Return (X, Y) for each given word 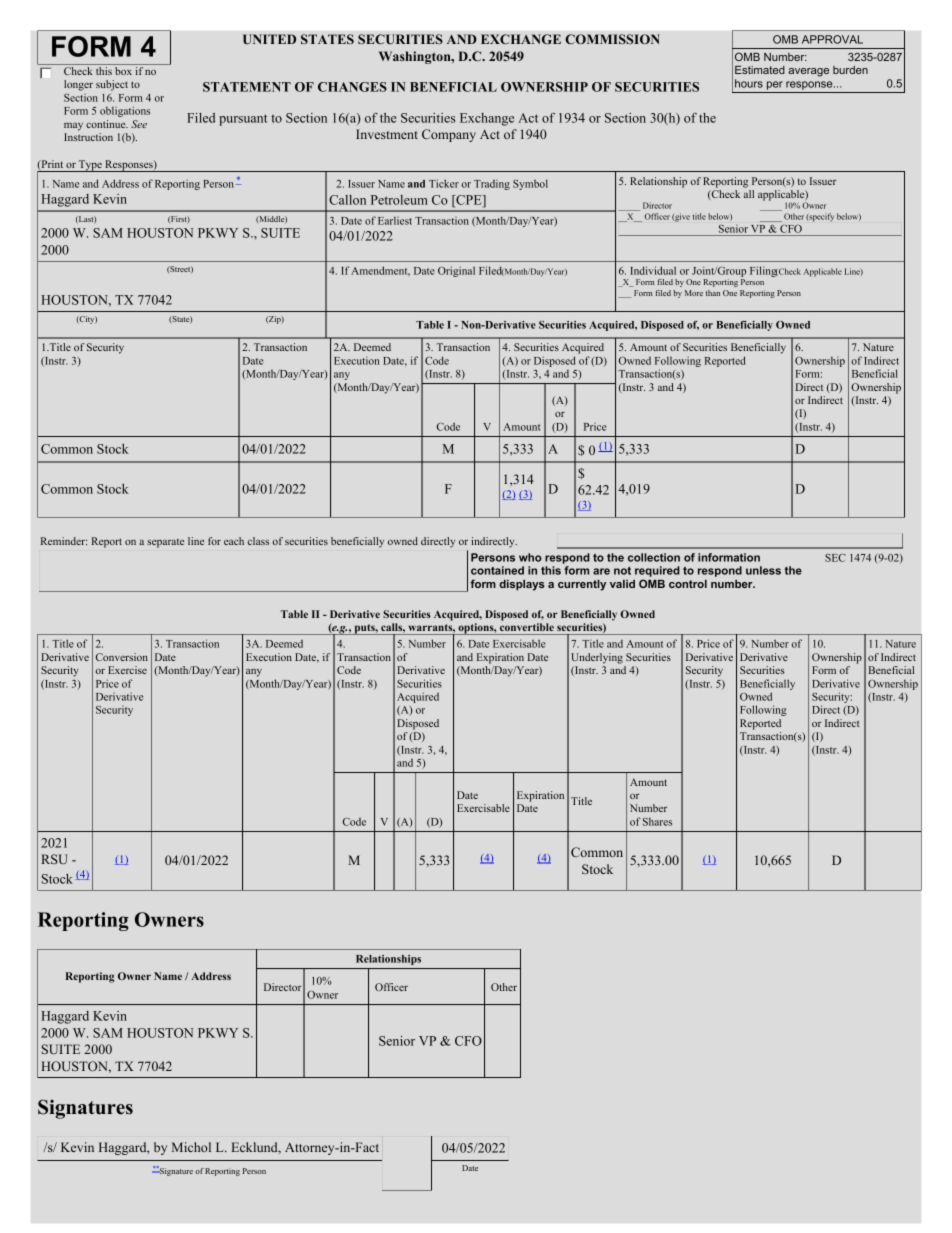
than (713, 293)
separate (165, 543)
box (123, 71)
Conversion (122, 657)
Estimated (760, 70)
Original (456, 271)
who (530, 557)
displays (522, 585)
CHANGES (352, 87)
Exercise (127, 670)
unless (763, 570)
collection (654, 557)
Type (90, 166)
